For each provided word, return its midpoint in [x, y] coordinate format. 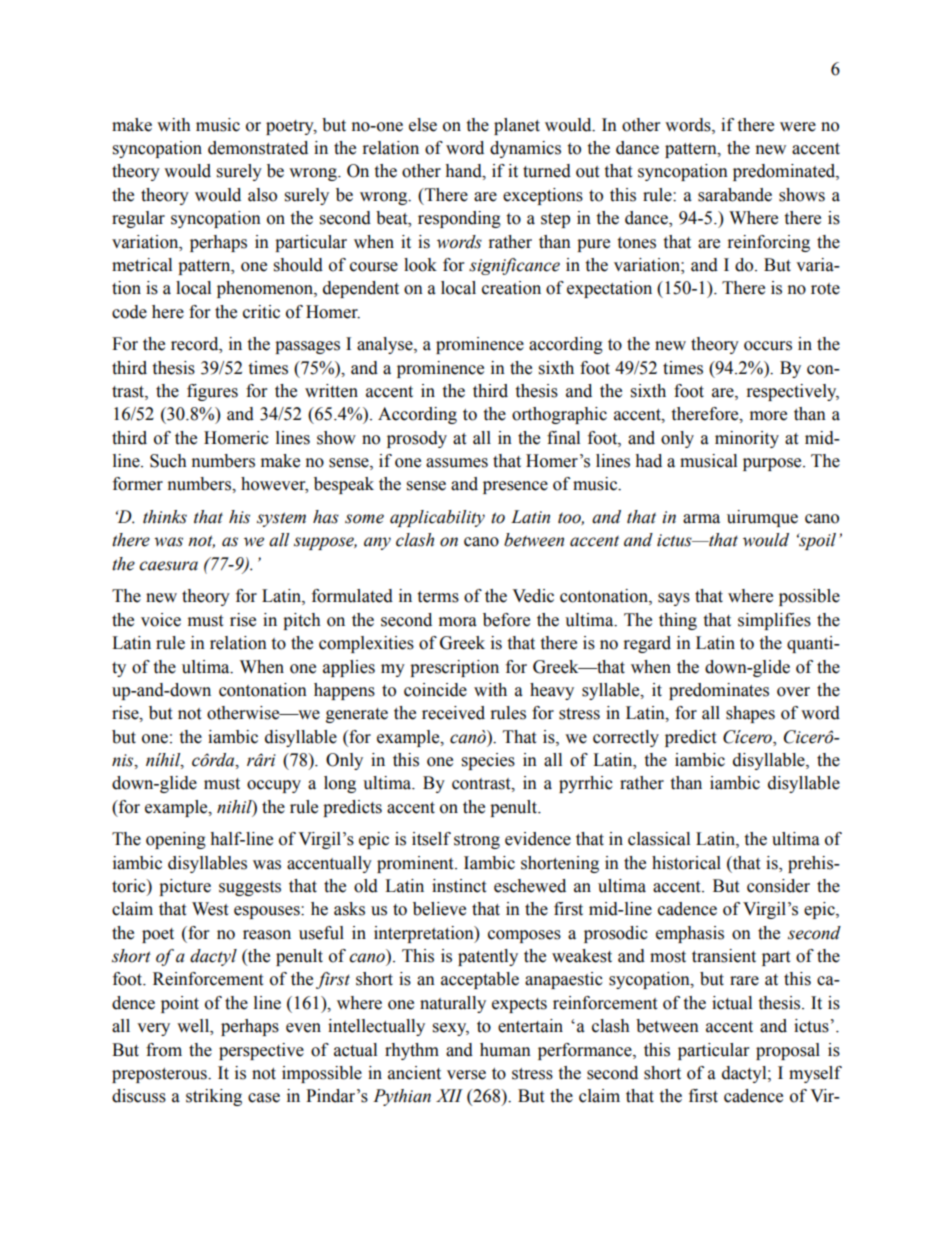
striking [214, 1097]
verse [466, 1075]
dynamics [525, 149]
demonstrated [258, 148]
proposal [788, 1051]
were [798, 127]
